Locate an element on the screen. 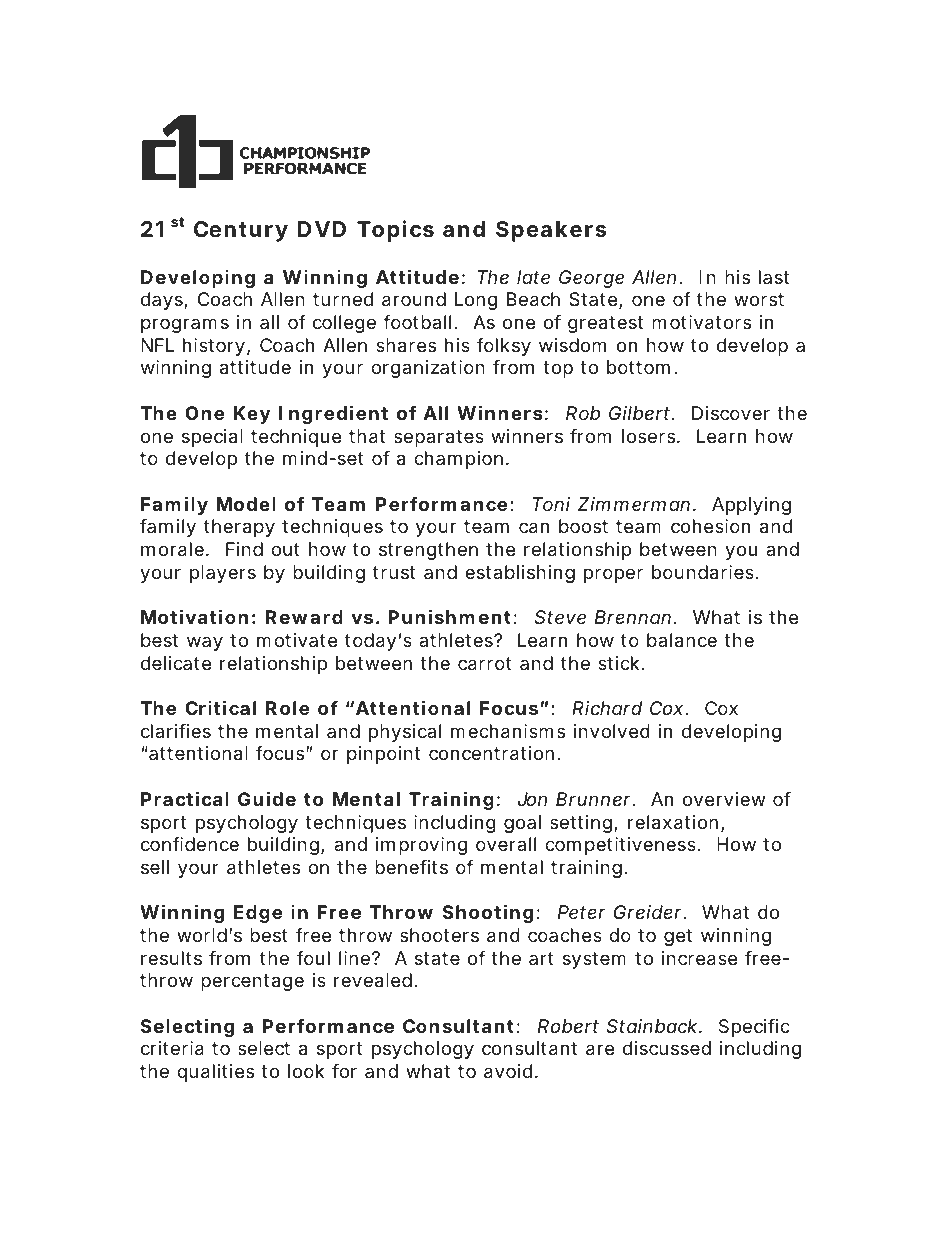  Guide is located at coordinates (267, 798).
